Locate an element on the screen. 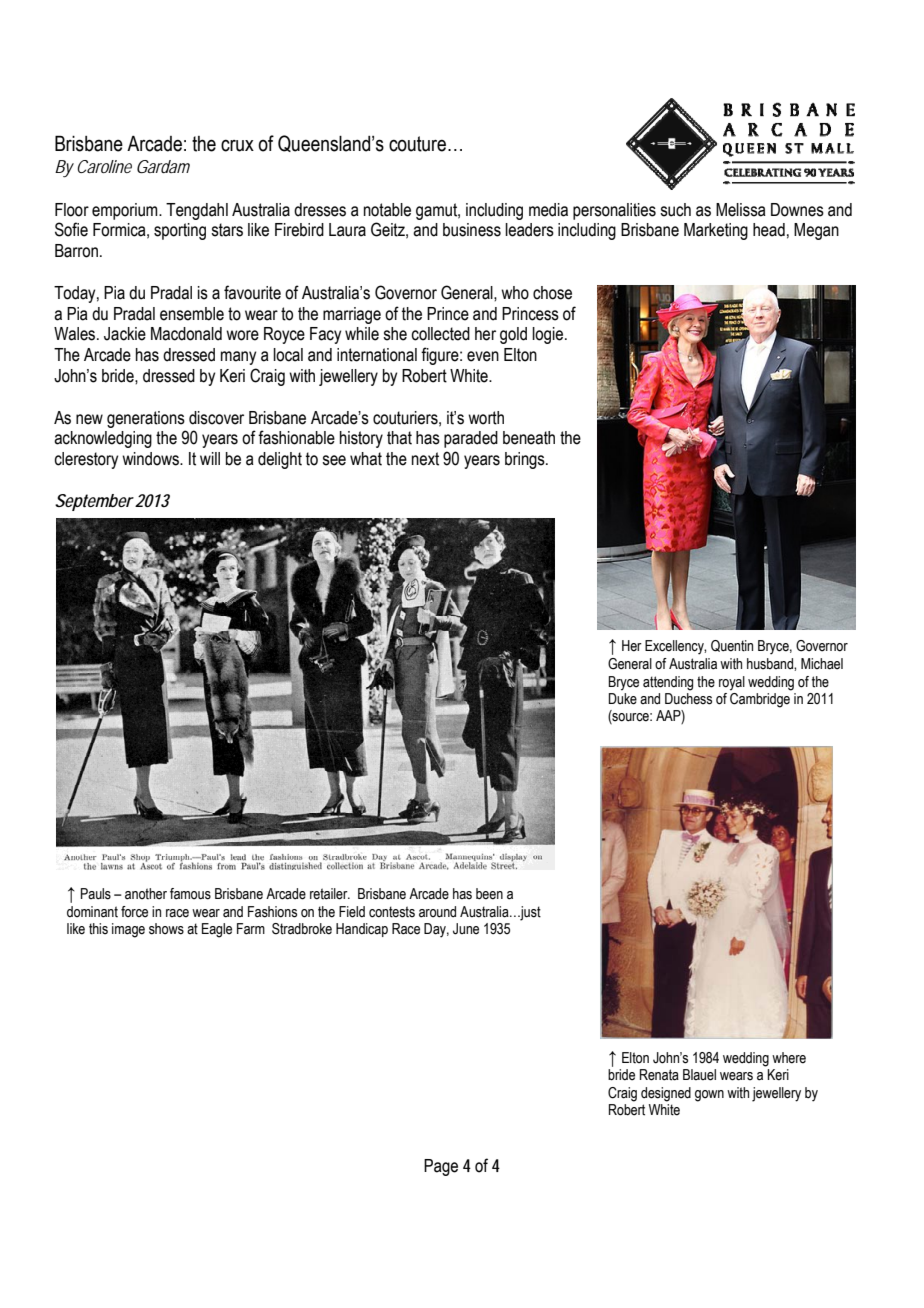  next is located at coordinates (425, 459).
